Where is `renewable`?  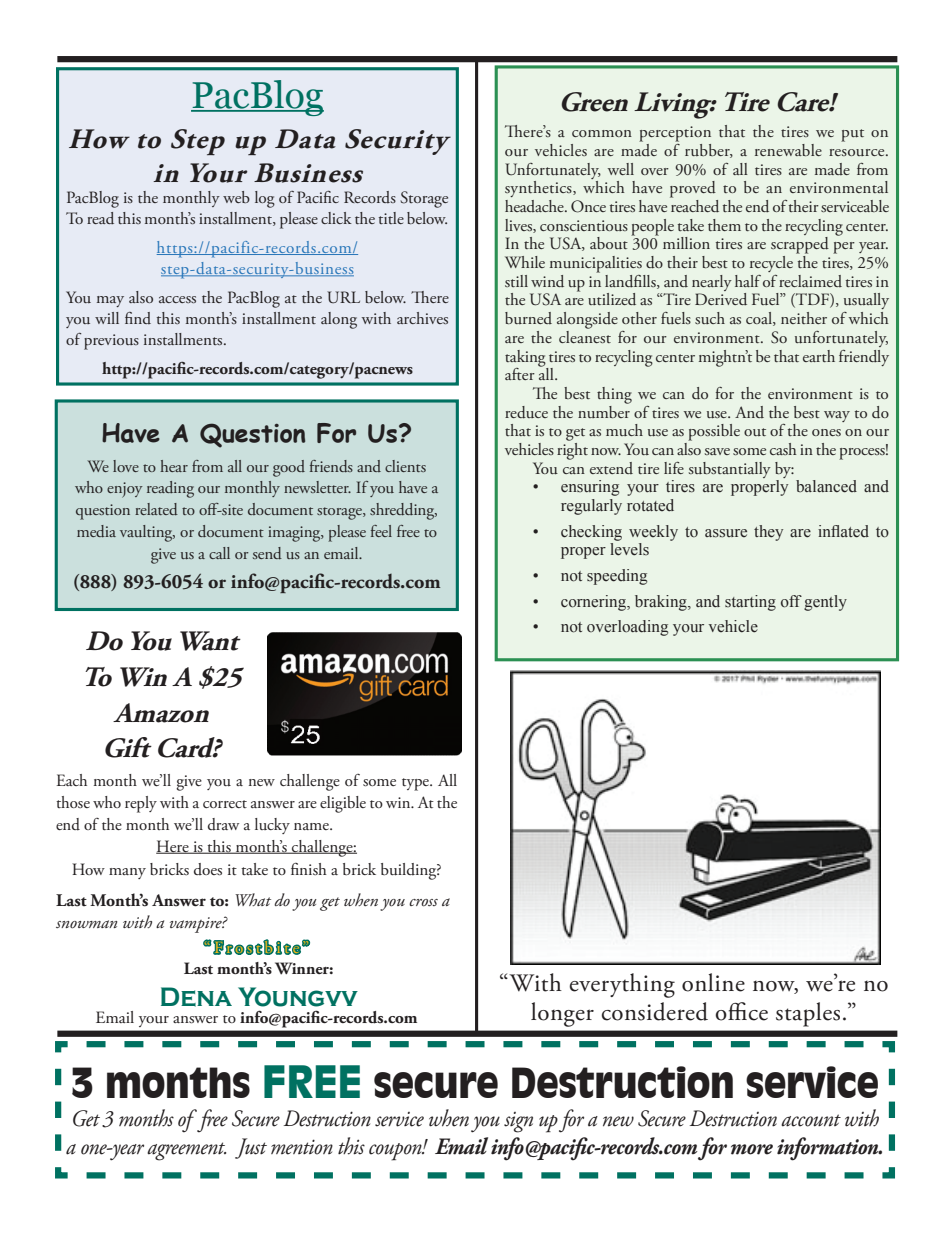 renewable is located at coordinates (788, 150).
